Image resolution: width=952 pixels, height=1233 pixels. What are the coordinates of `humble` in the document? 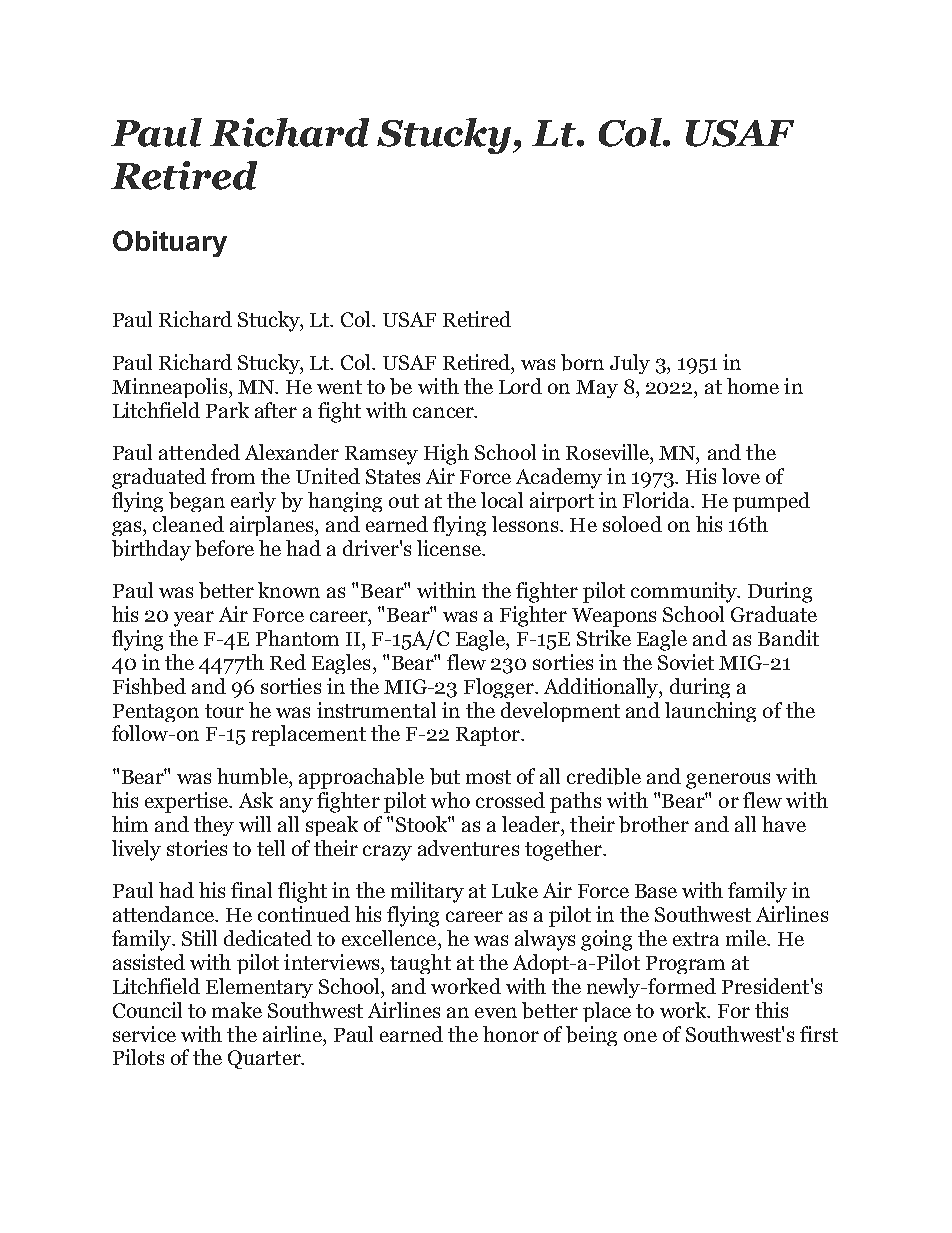 It's located at (253, 776).
